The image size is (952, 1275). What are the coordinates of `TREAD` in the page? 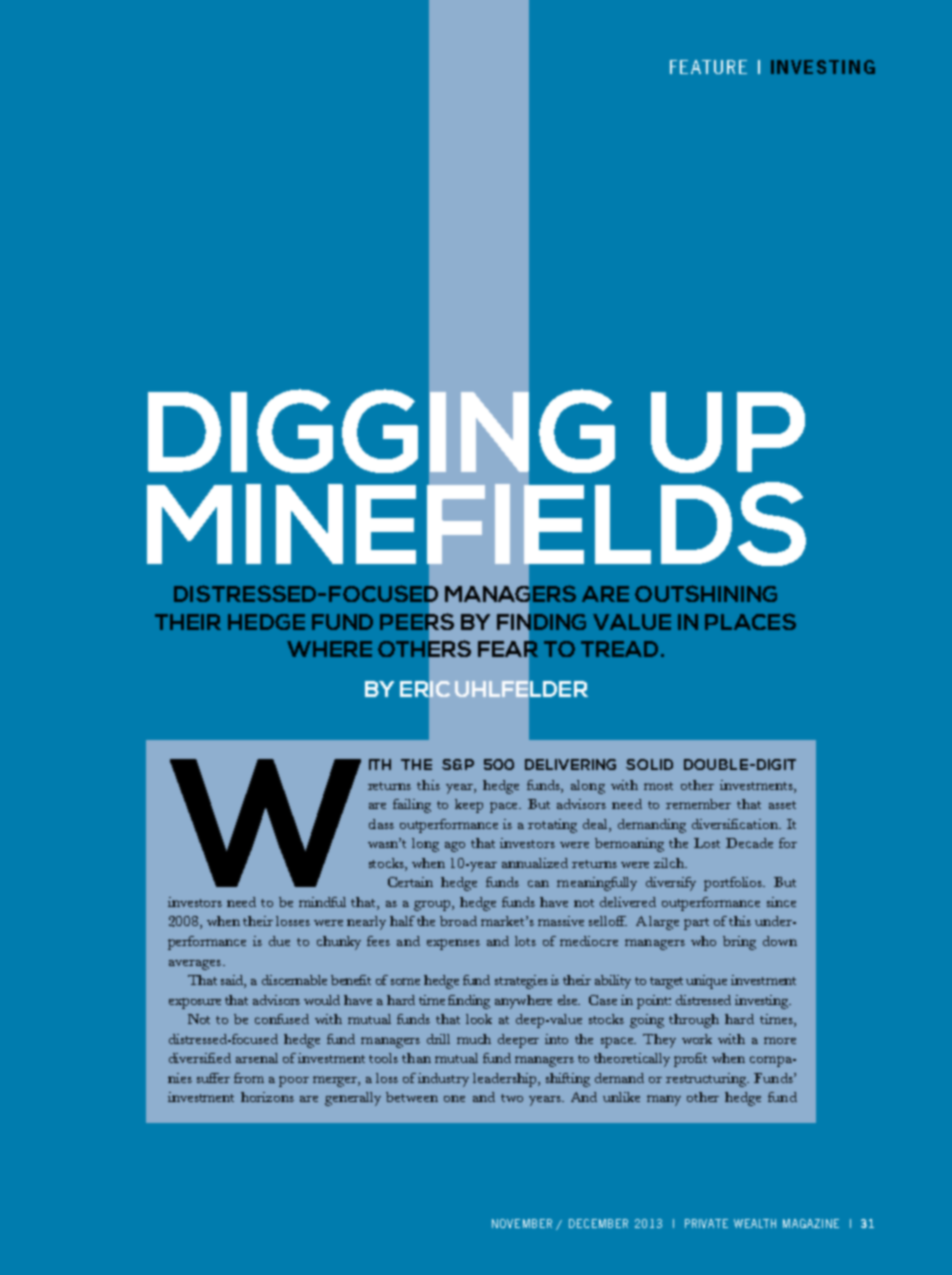 It's located at (619, 649).
